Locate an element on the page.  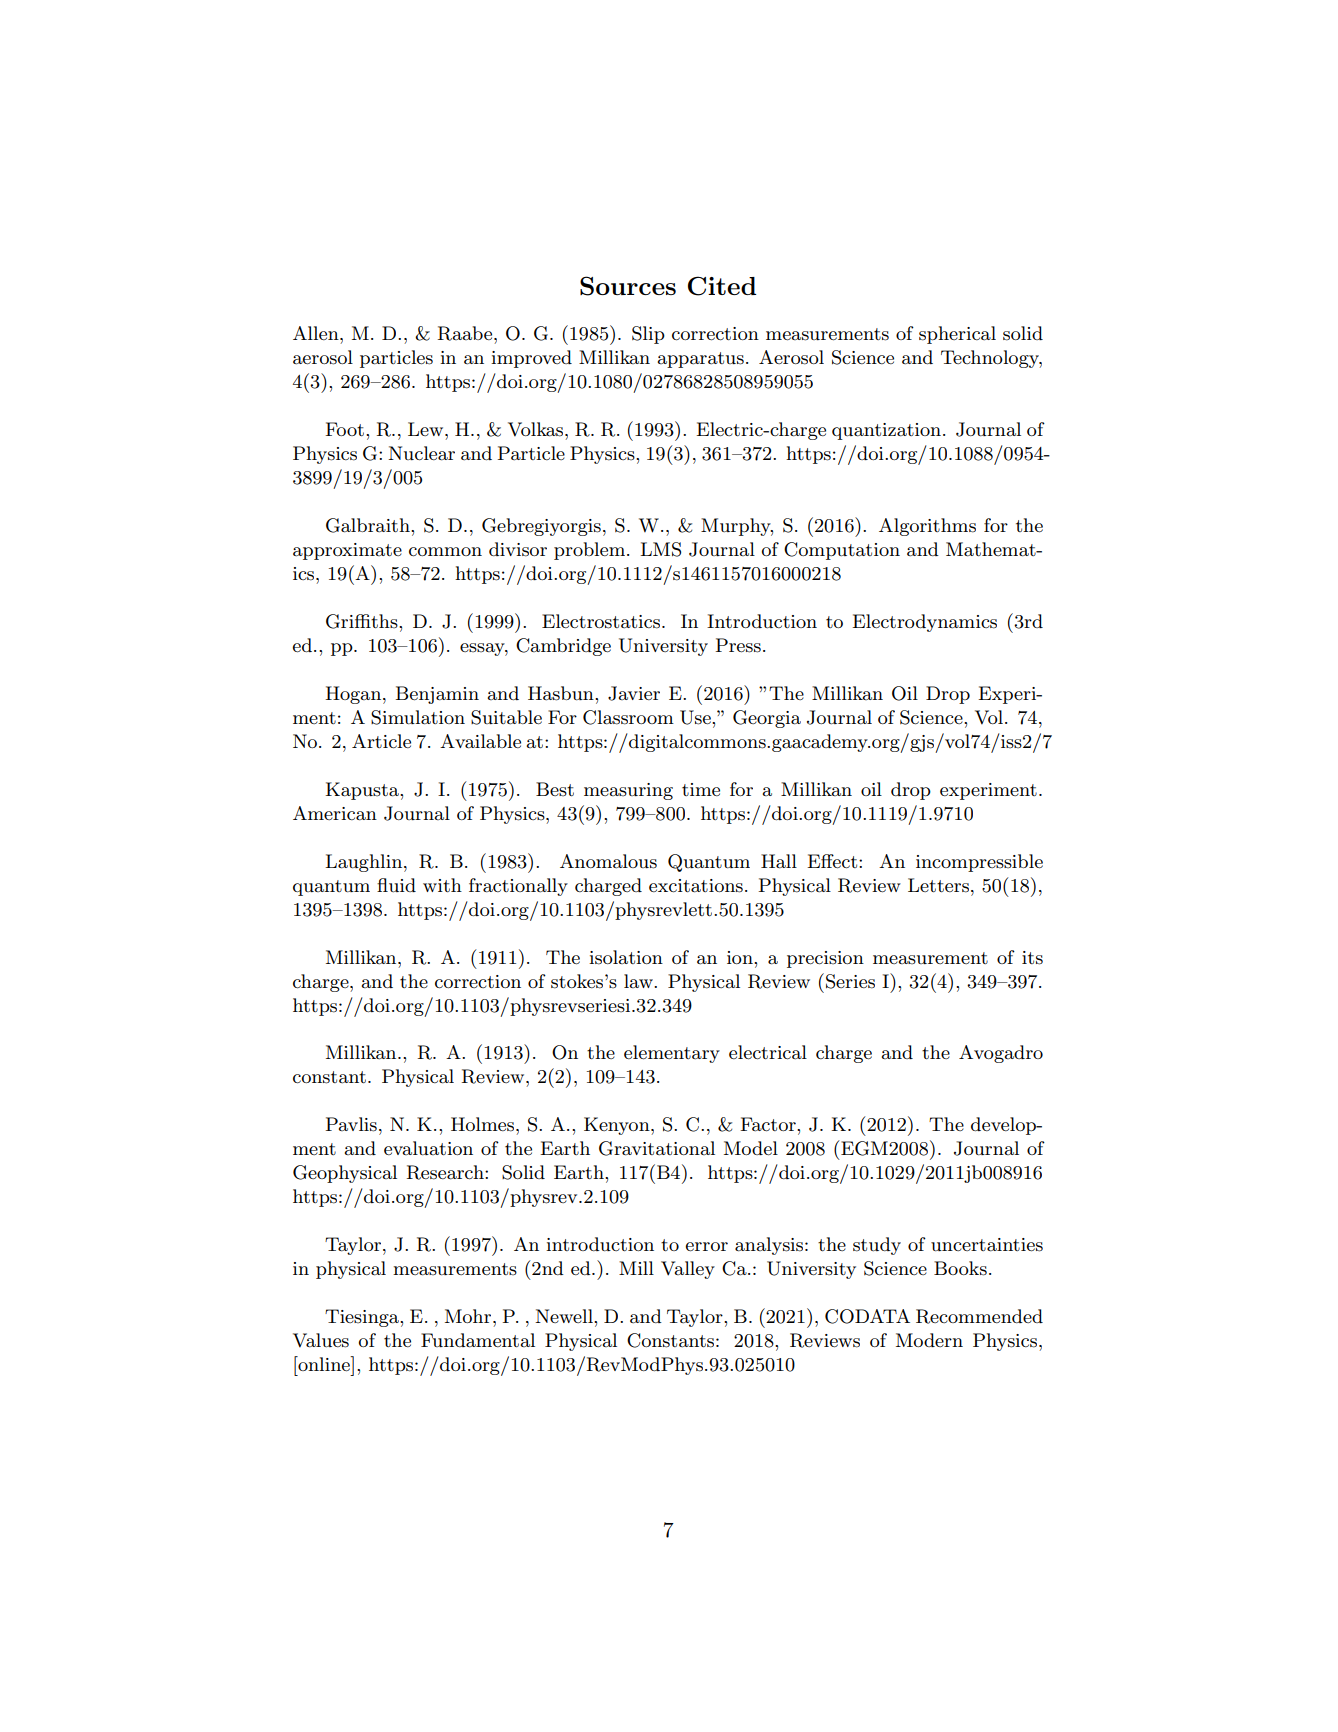
Avogadro is located at coordinates (1001, 1054).
